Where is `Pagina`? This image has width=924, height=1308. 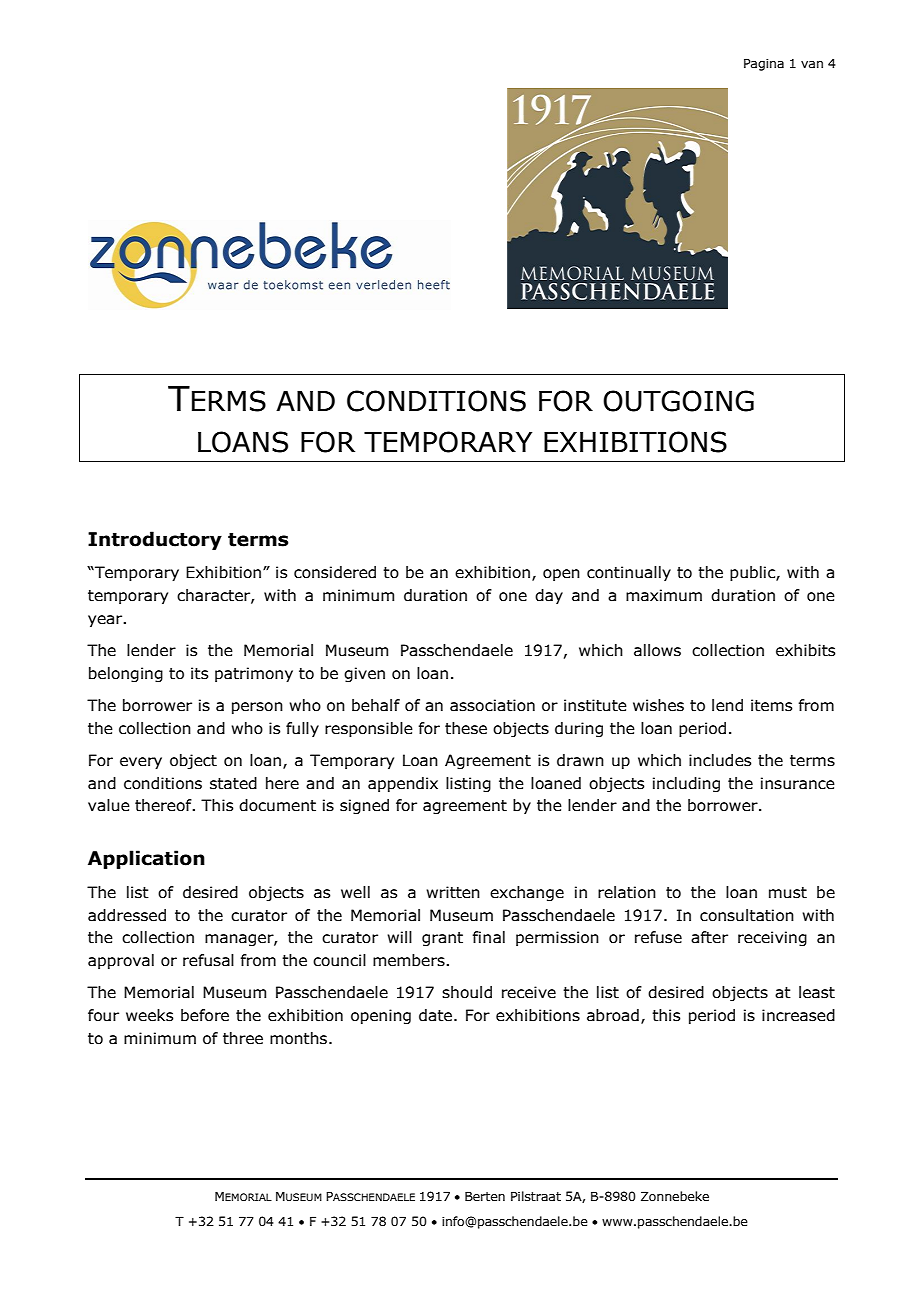
Pagina is located at coordinates (764, 64).
